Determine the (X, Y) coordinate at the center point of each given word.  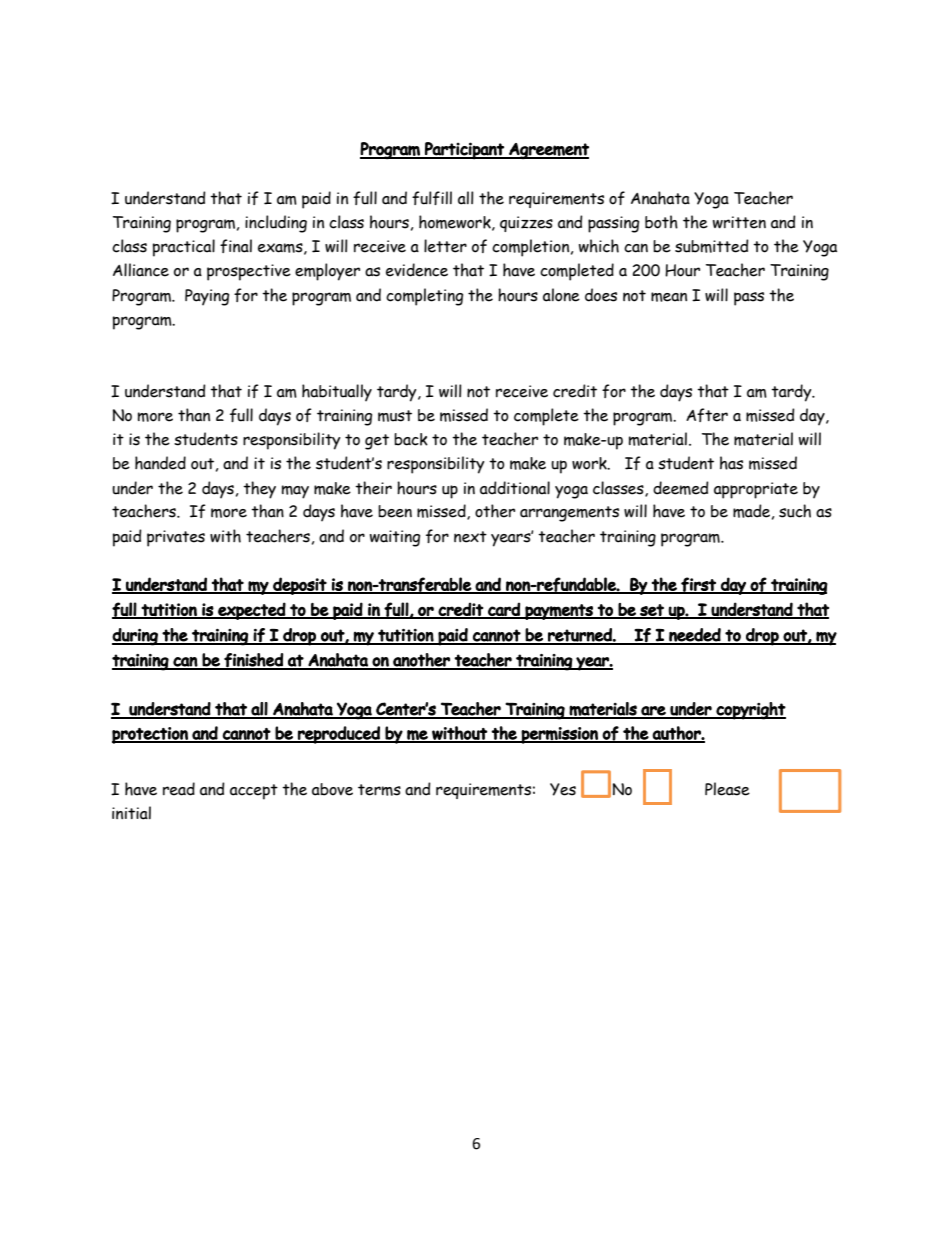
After (707, 415)
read (179, 789)
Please (727, 789)
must (395, 416)
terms (379, 790)
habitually (337, 393)
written (739, 222)
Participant (464, 151)
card (504, 610)
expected (251, 611)
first (698, 585)
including (276, 224)
